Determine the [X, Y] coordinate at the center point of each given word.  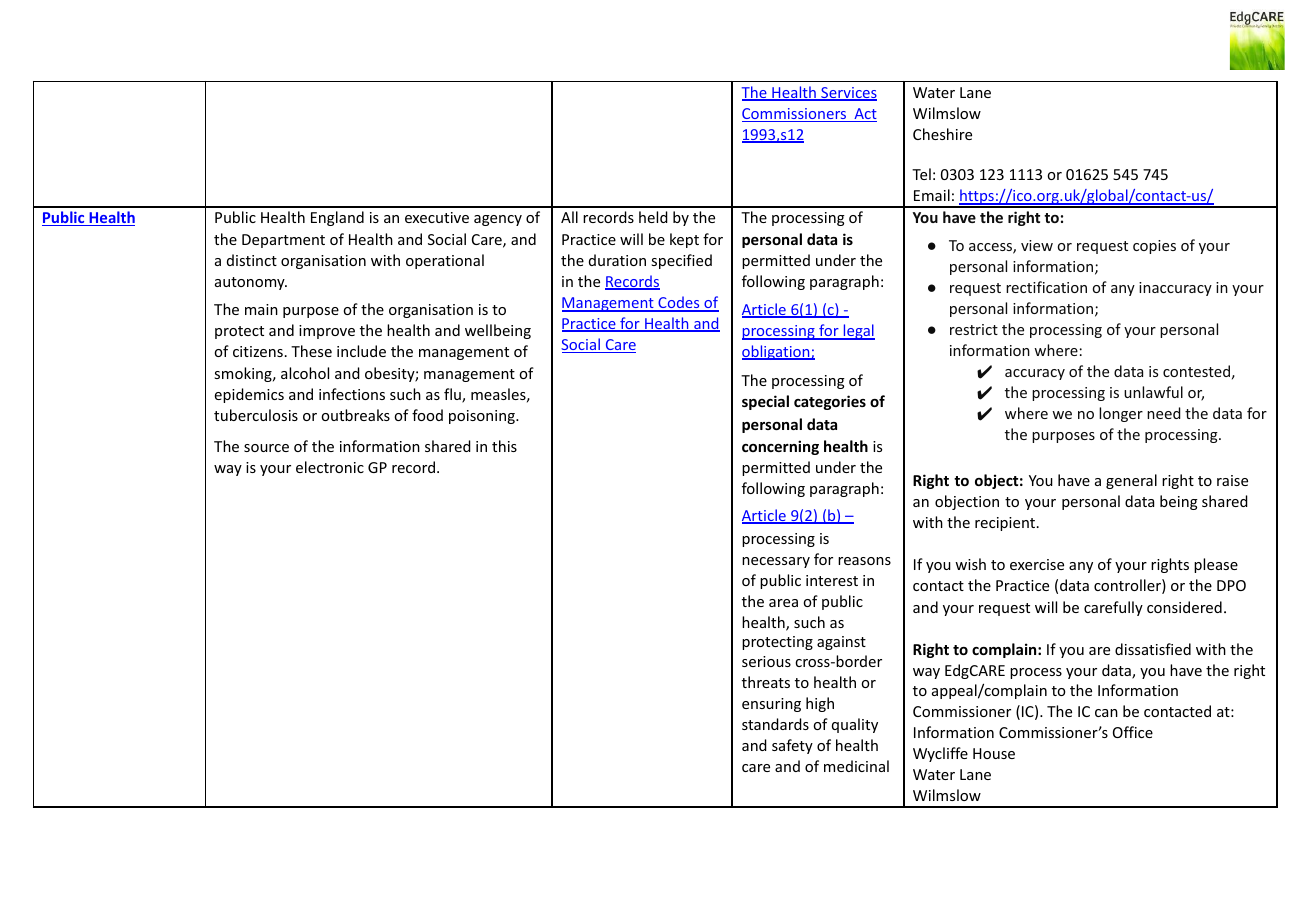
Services [848, 94]
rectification [1046, 287]
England [337, 218]
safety [792, 746]
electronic [330, 467]
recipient [1006, 524]
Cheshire [942, 134]
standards [775, 724]
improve [327, 332]
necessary [776, 562]
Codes [679, 303]
